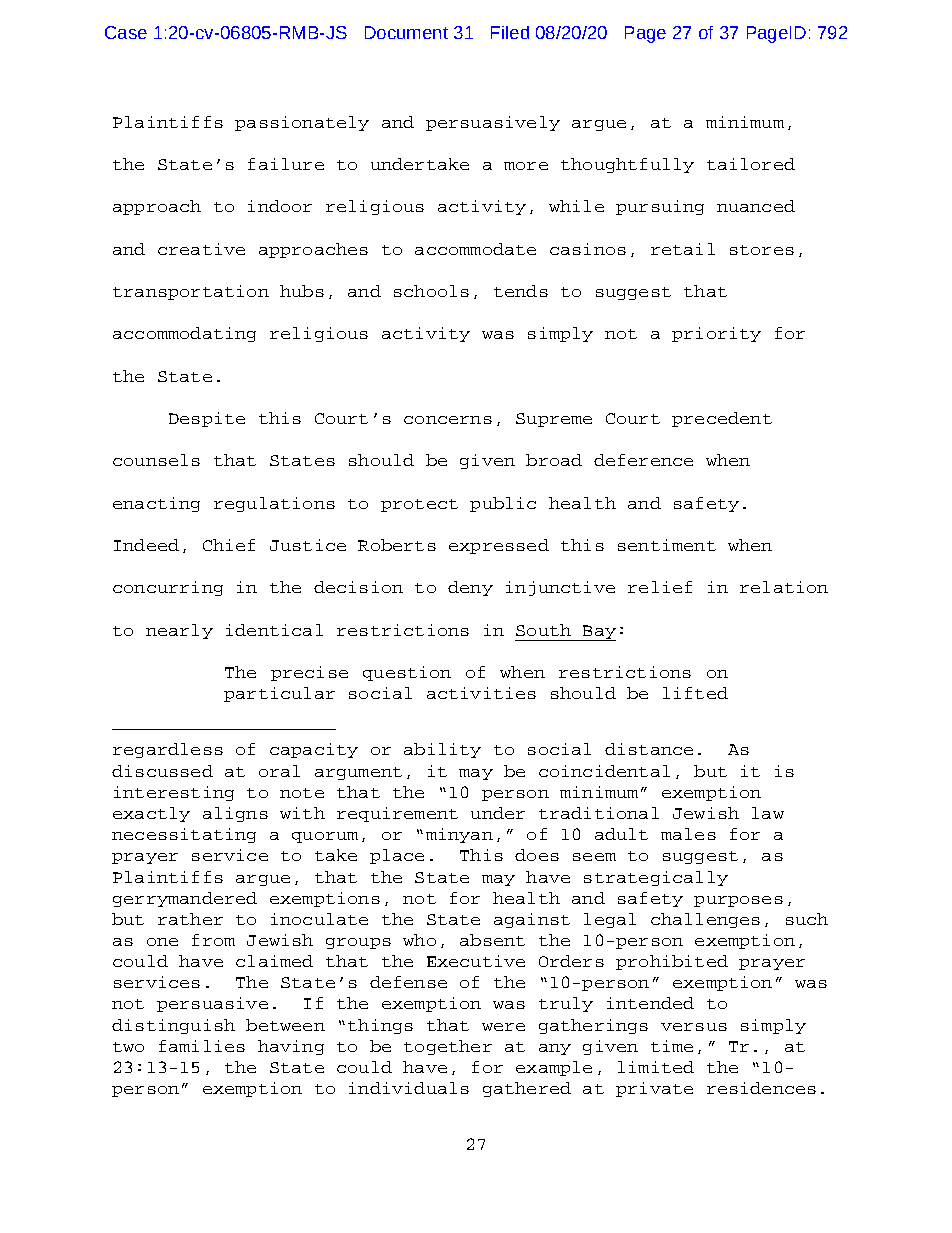  Describe the element at coordinates (448, 1047) in the screenshot. I see `together` at that location.
